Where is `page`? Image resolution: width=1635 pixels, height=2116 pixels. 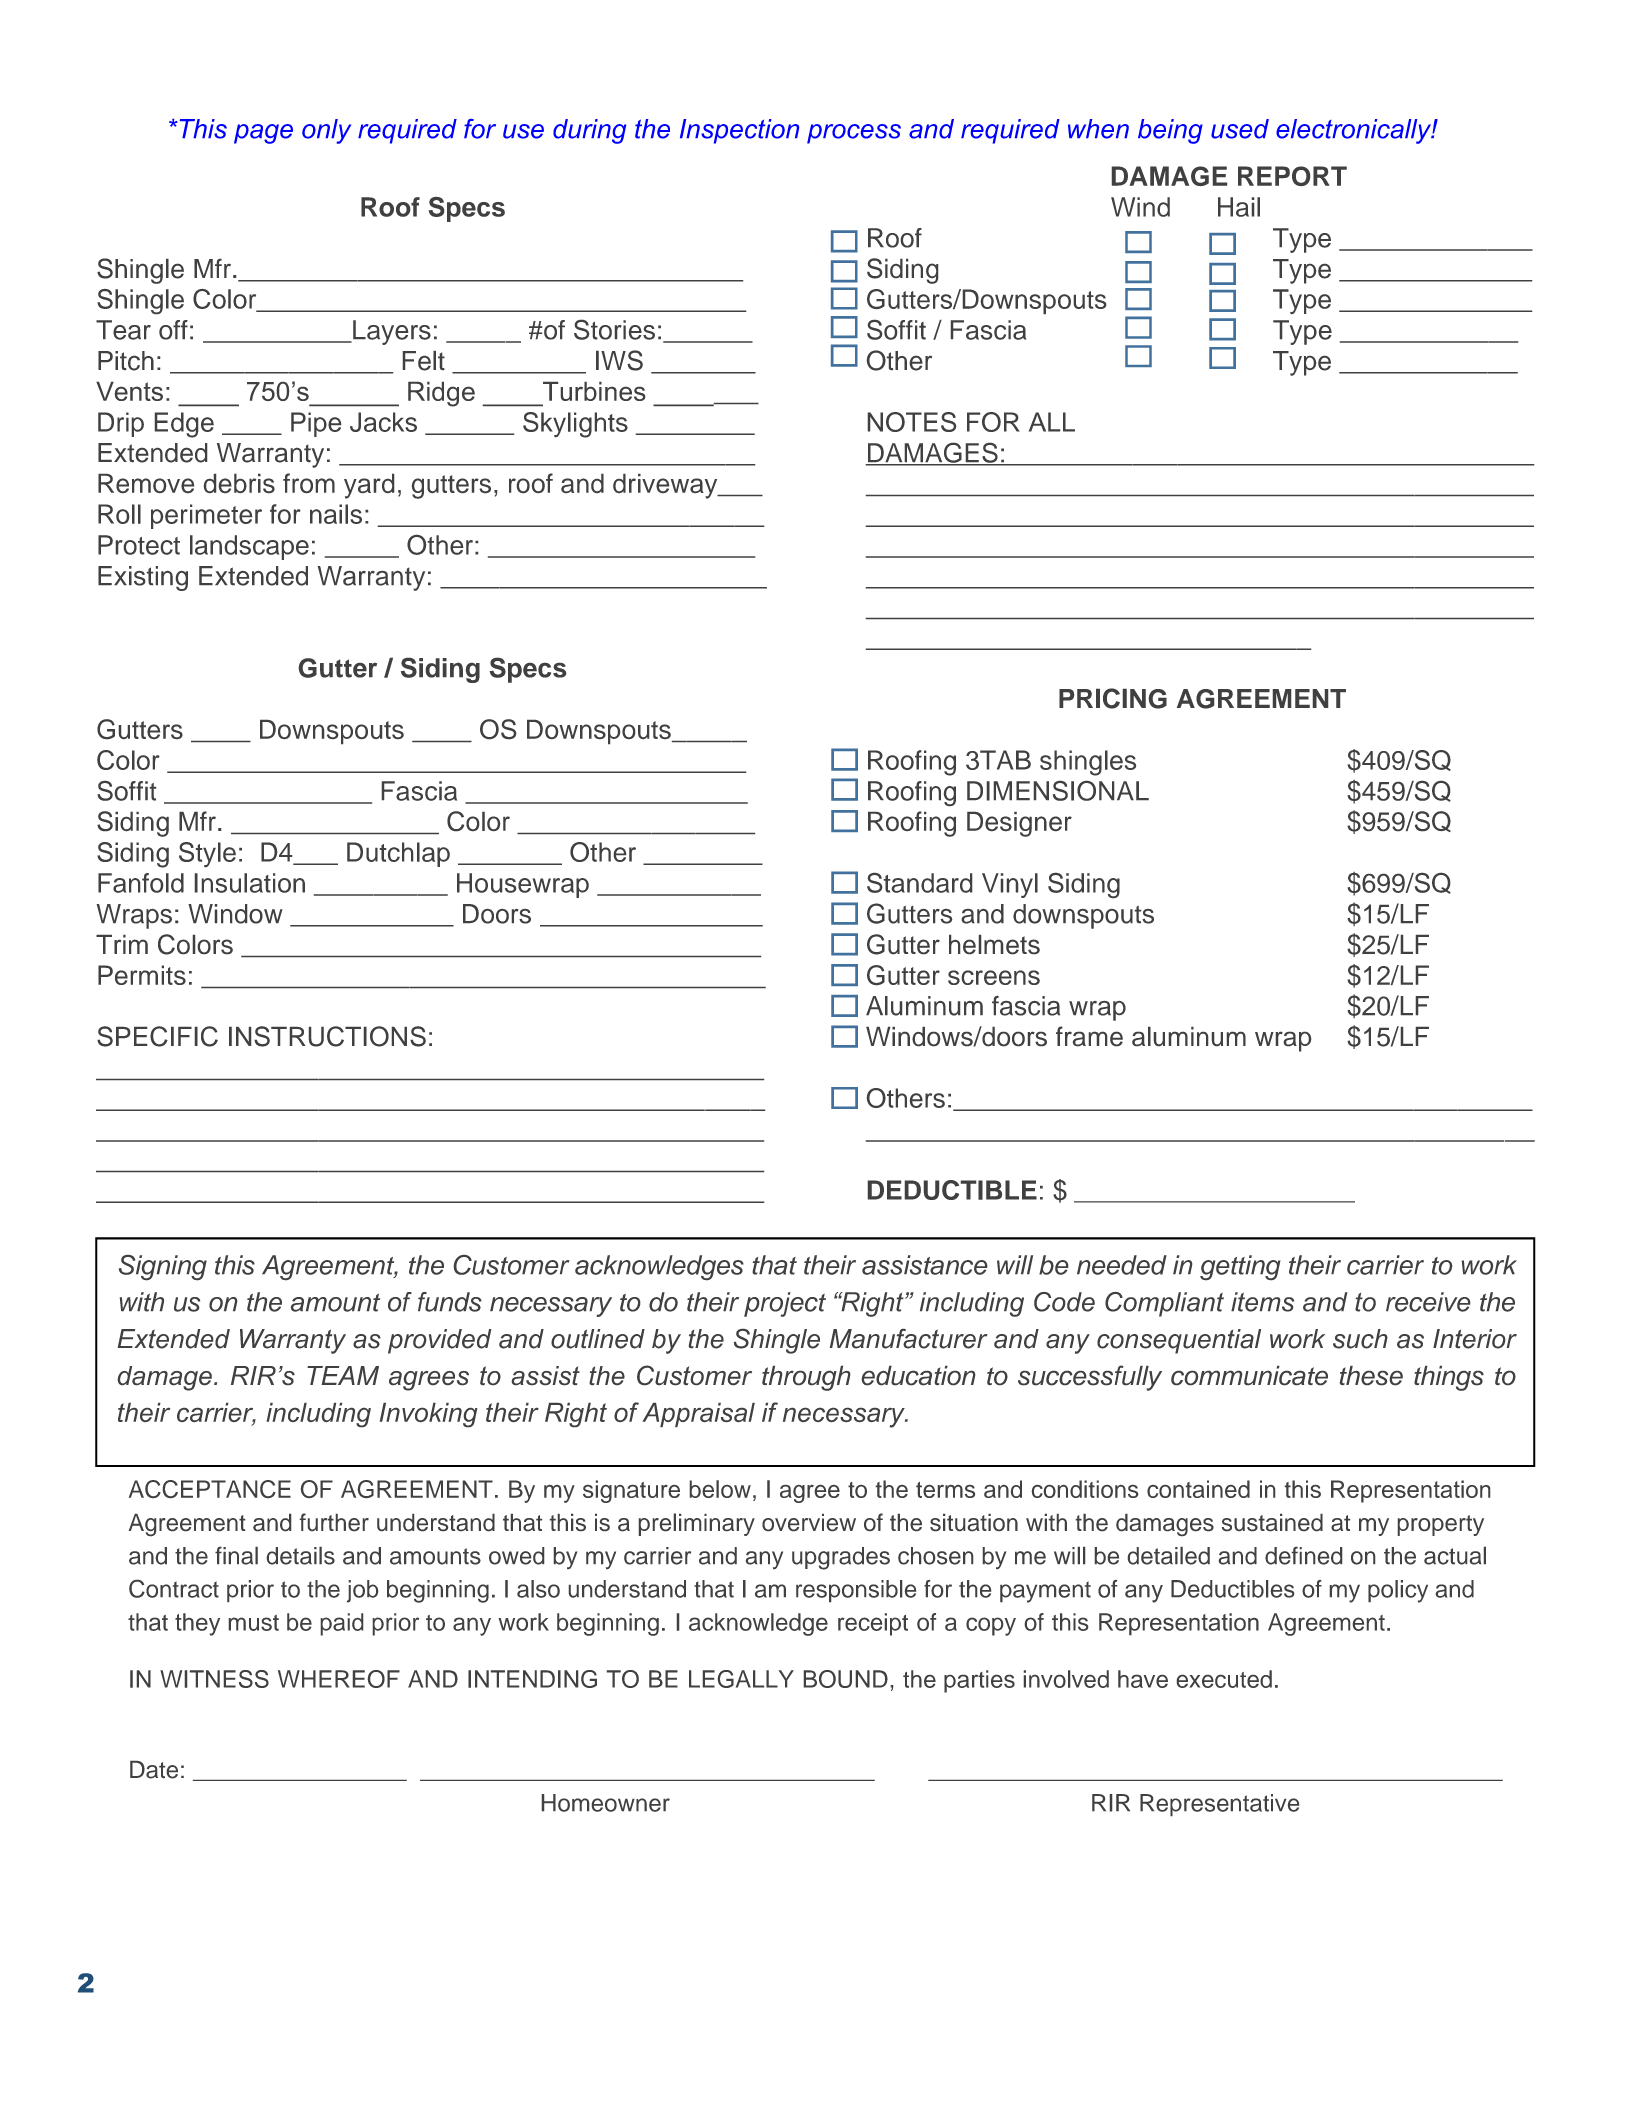
page is located at coordinates (263, 134).
